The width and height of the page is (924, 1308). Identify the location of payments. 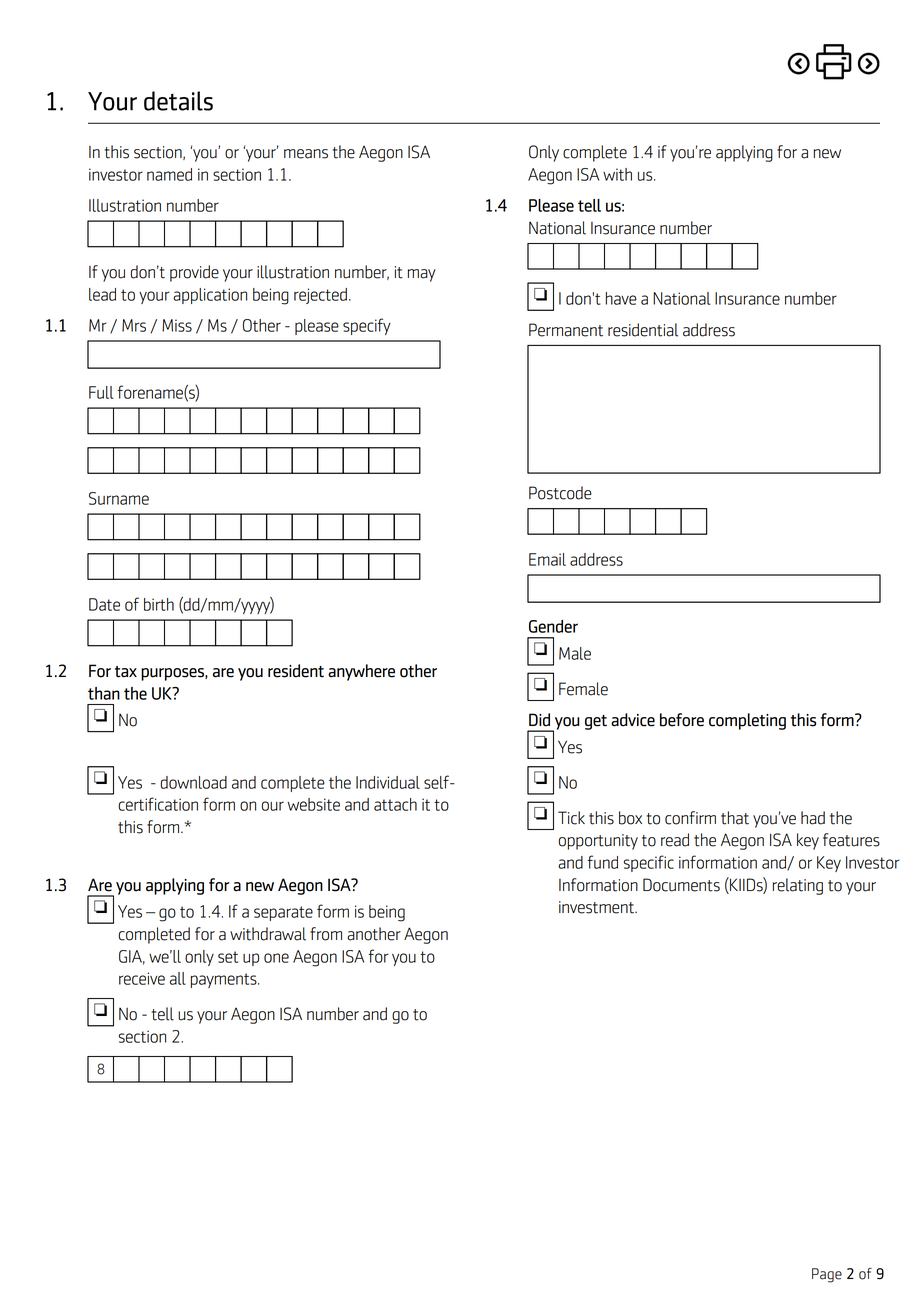
(225, 980).
